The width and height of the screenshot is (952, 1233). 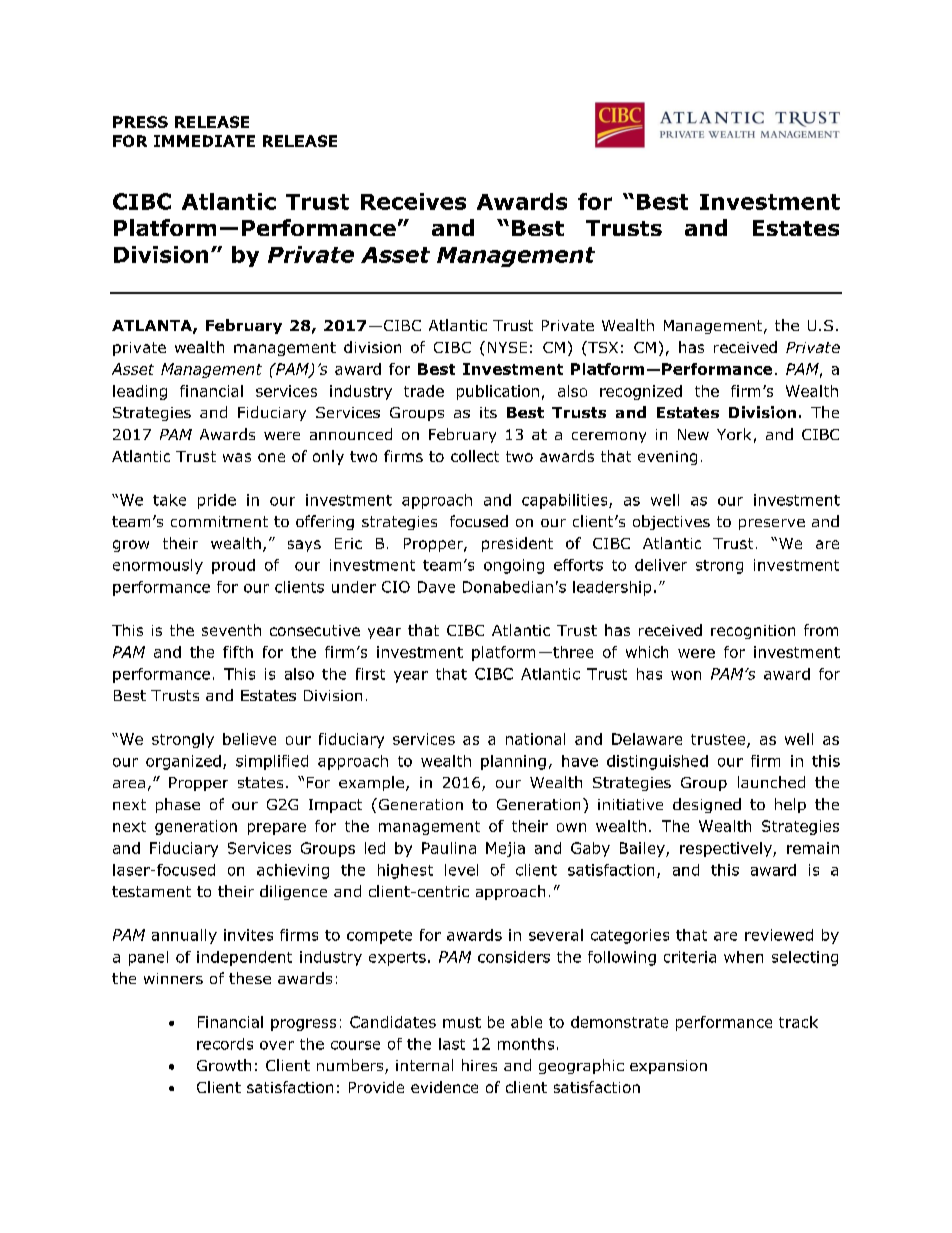 What do you see at coordinates (734, 434) in the screenshot?
I see `York` at bounding box center [734, 434].
